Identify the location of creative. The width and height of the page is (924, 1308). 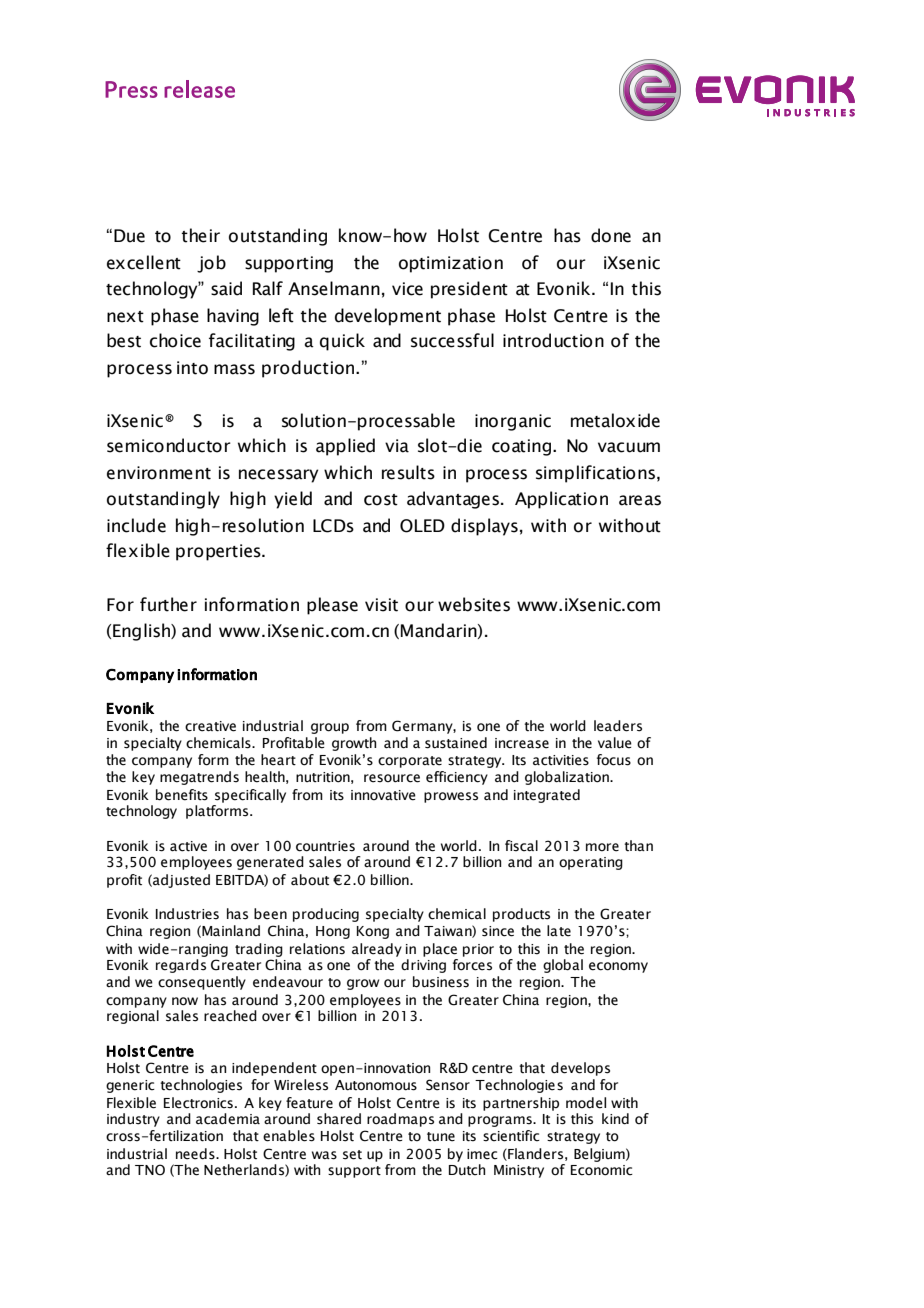
(210, 726).
